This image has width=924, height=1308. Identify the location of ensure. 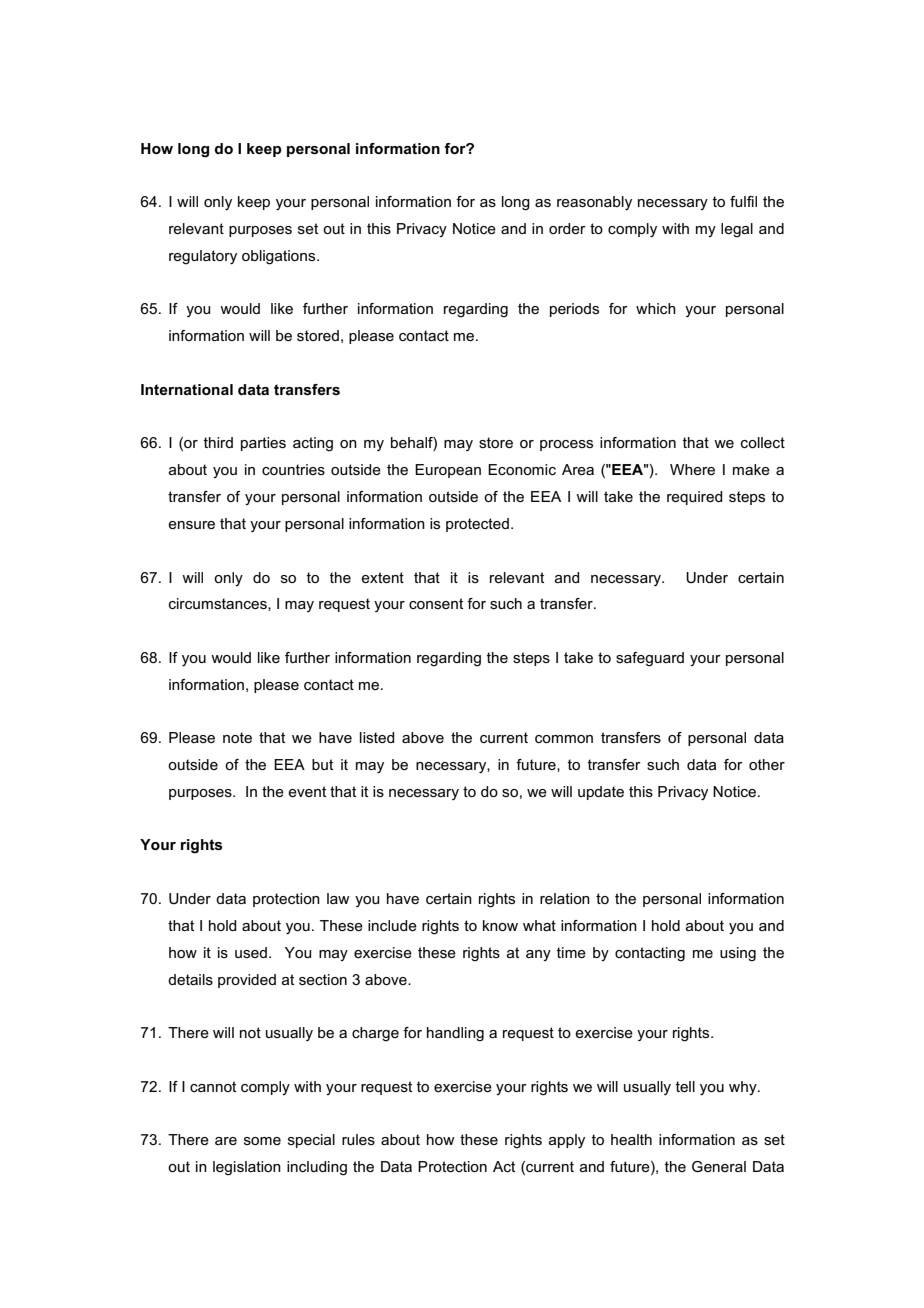
(191, 525).
